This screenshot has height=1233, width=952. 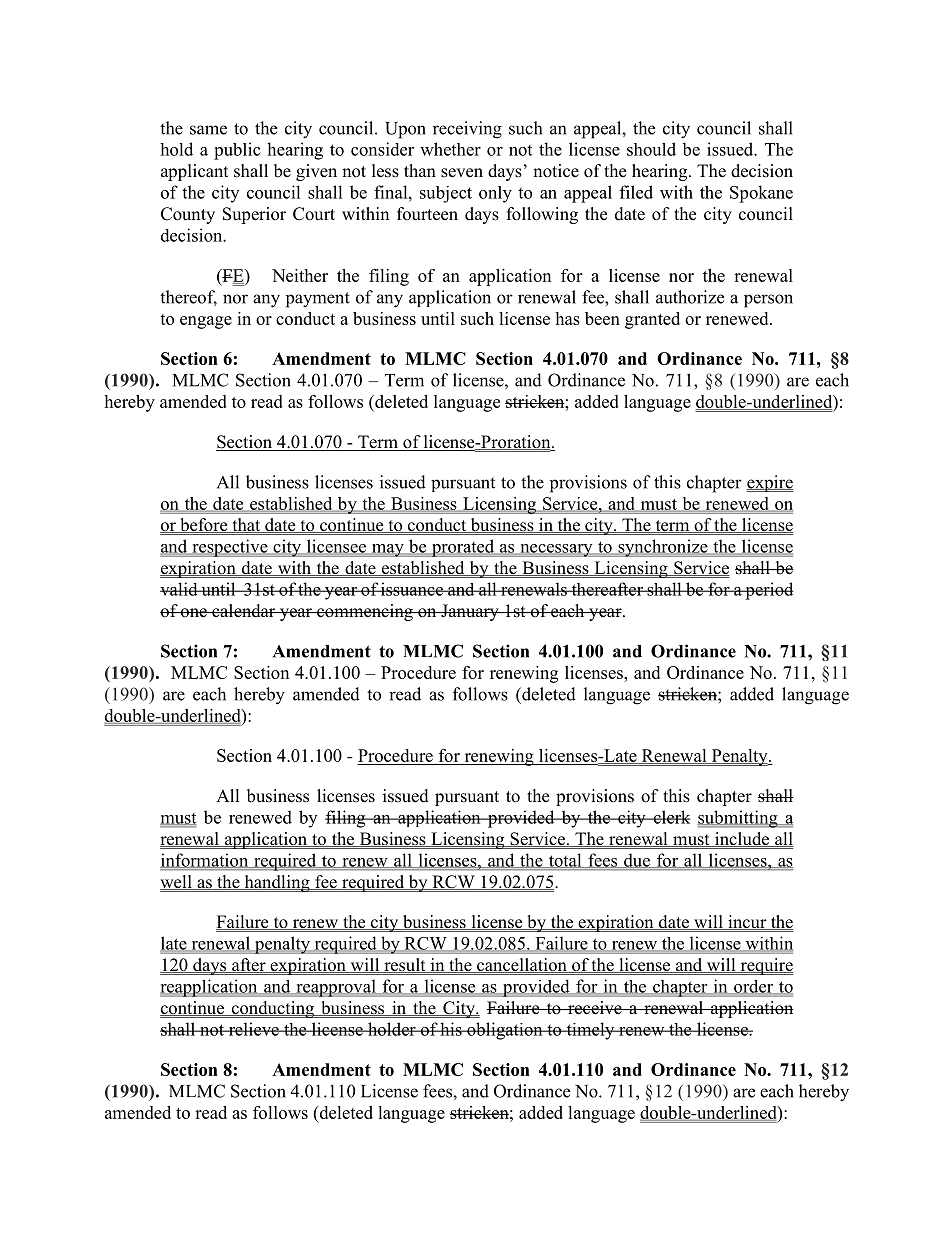 What do you see at coordinates (194, 613) in the screenshot?
I see `one` at bounding box center [194, 613].
